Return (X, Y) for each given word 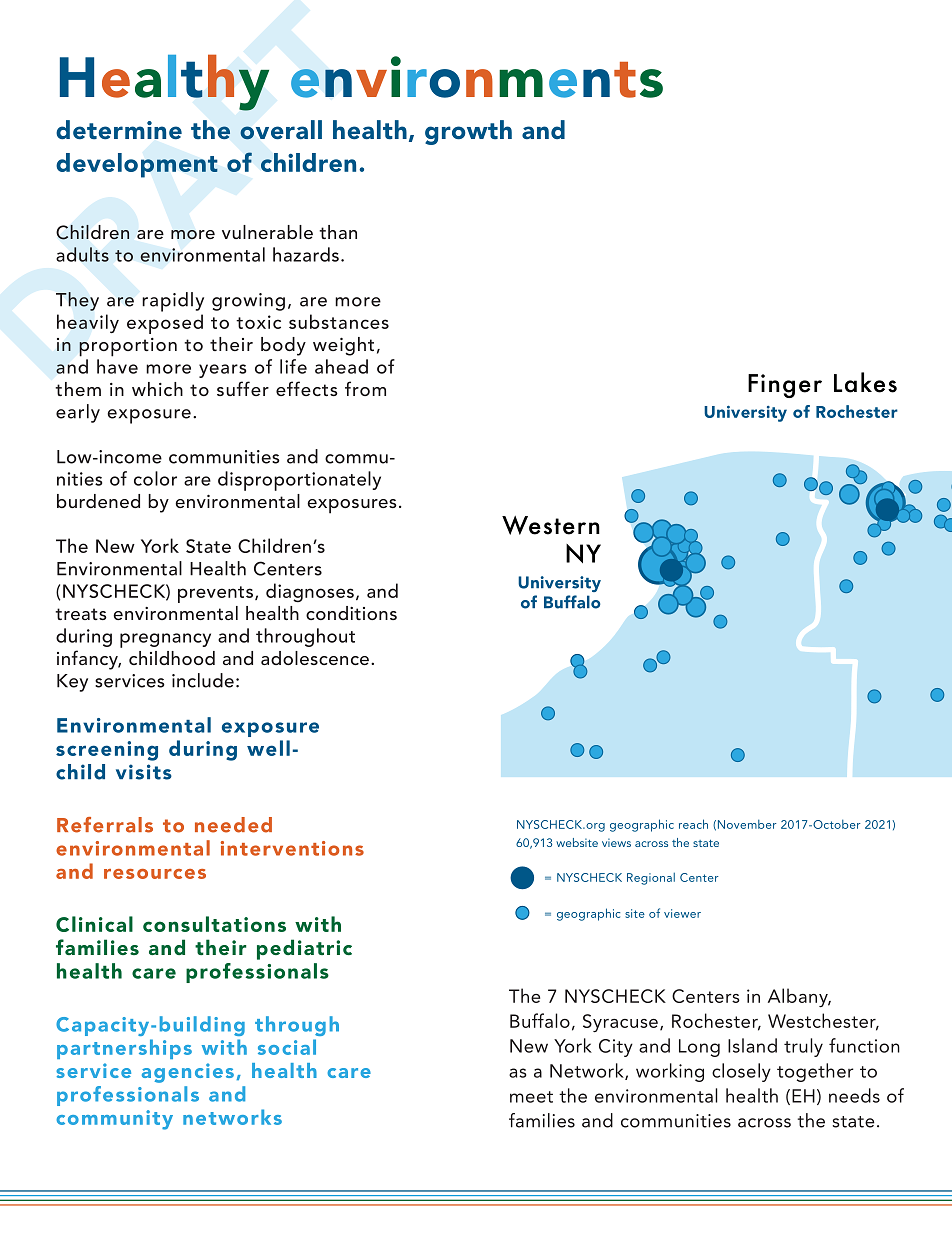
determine (119, 130)
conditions (351, 613)
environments (477, 77)
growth (468, 132)
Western (551, 525)
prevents (215, 594)
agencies (188, 1073)
